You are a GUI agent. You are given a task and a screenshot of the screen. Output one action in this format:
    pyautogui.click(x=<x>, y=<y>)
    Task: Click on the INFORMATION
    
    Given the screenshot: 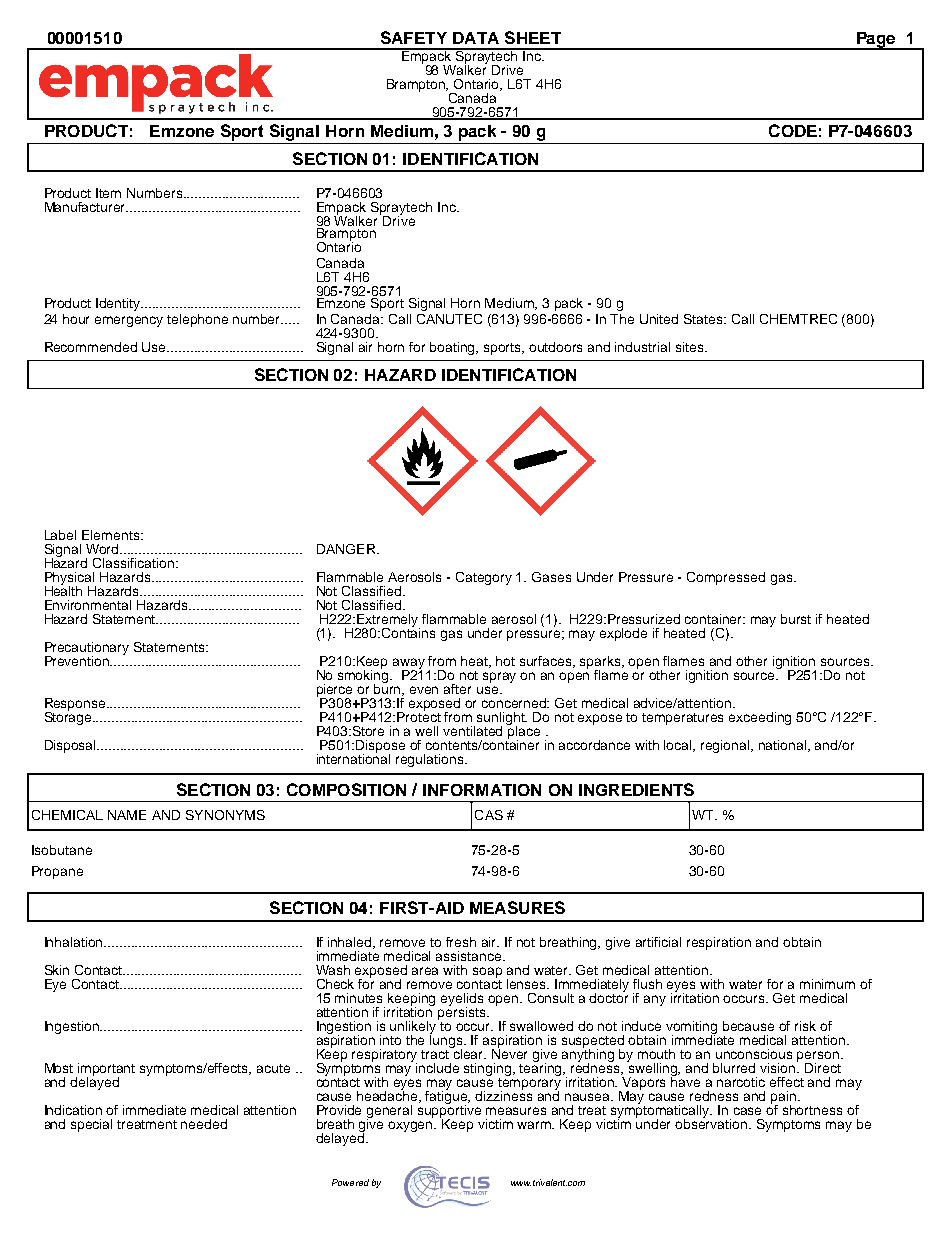 What is the action you would take?
    pyautogui.click(x=482, y=790)
